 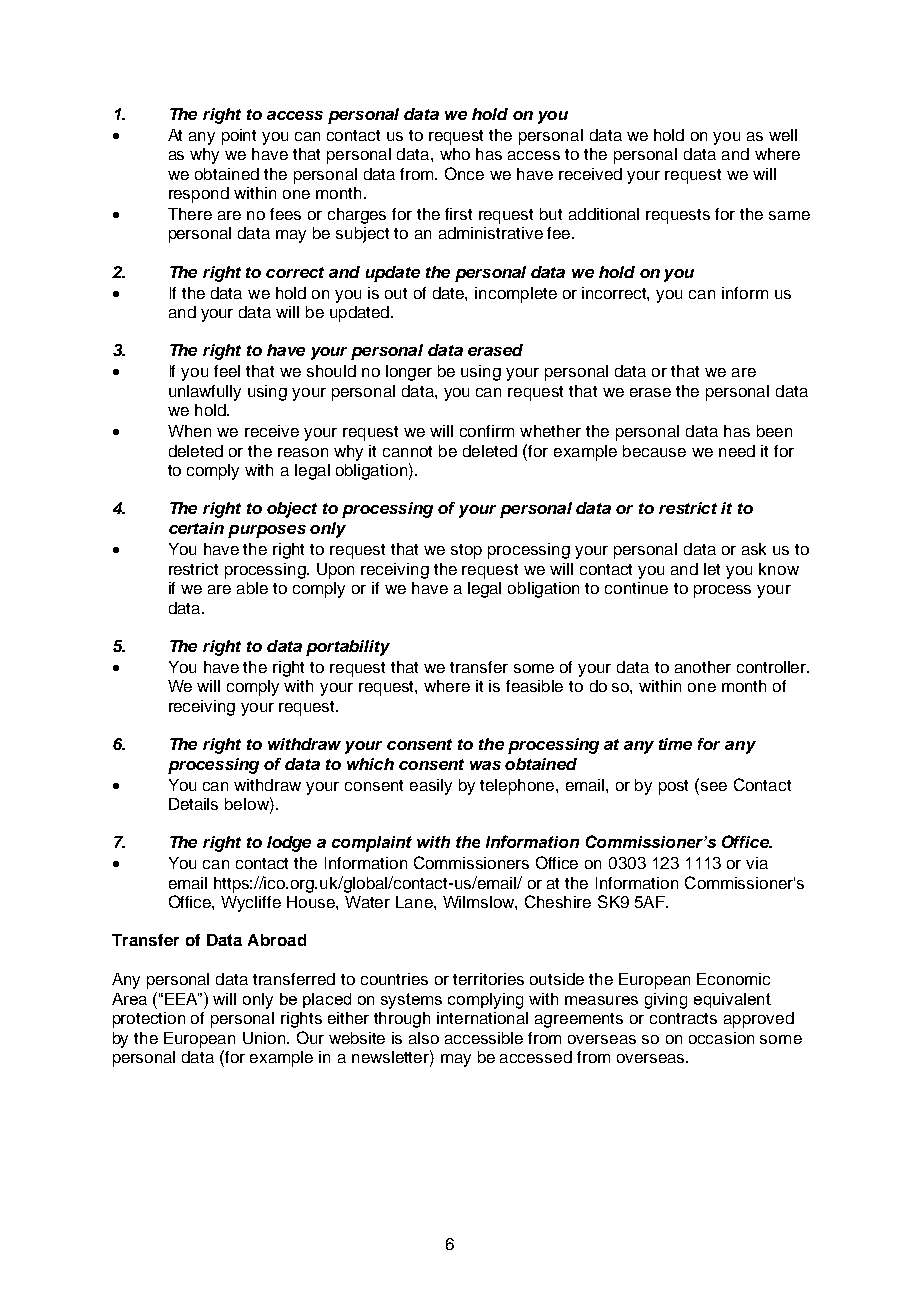 What do you see at coordinates (239, 137) in the page?
I see `point` at bounding box center [239, 137].
